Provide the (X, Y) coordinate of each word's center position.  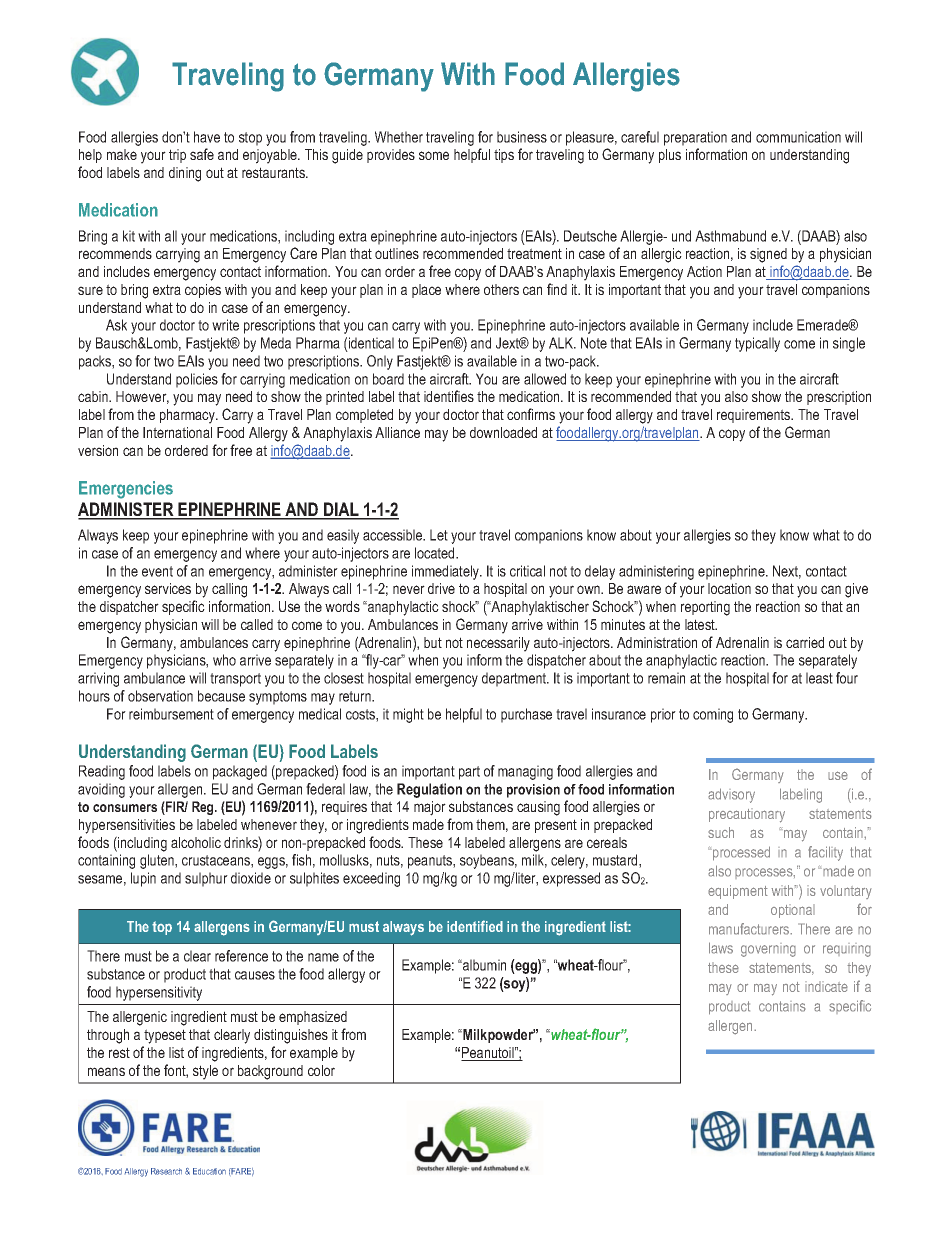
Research (166, 1171)
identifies (449, 396)
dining (185, 174)
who (224, 660)
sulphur (206, 879)
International (177, 432)
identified (475, 926)
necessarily (498, 644)
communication (798, 137)
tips (504, 156)
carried (805, 642)
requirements (755, 416)
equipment (738, 892)
